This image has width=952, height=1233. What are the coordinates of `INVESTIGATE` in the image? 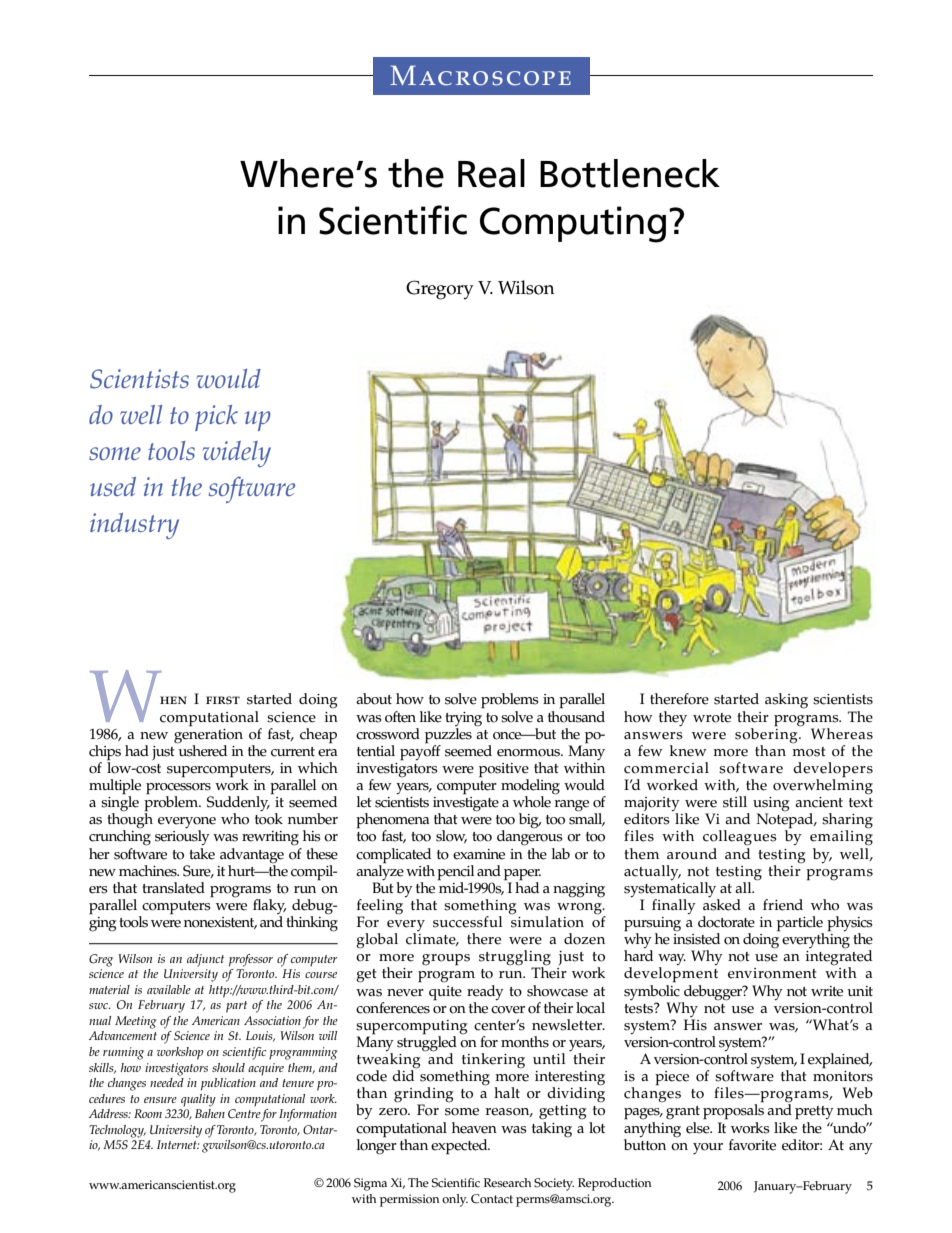 It's located at (466, 804).
